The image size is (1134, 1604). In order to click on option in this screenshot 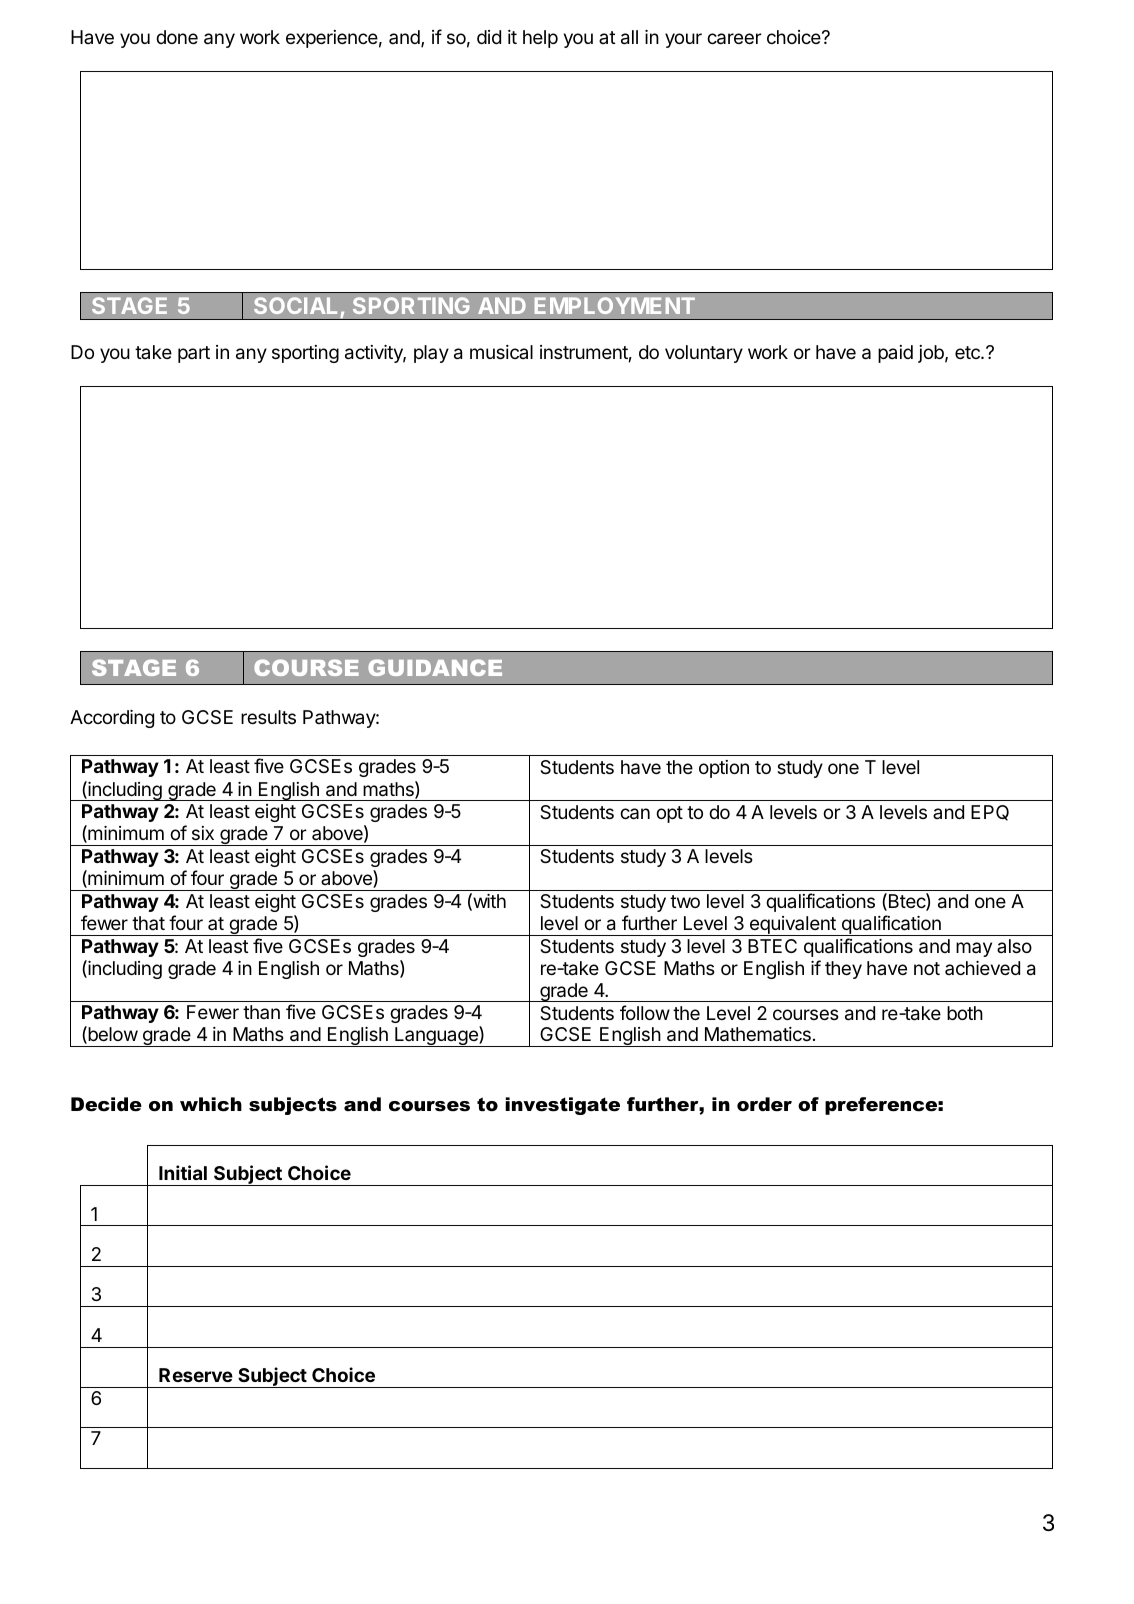, I will do `click(724, 769)`.
